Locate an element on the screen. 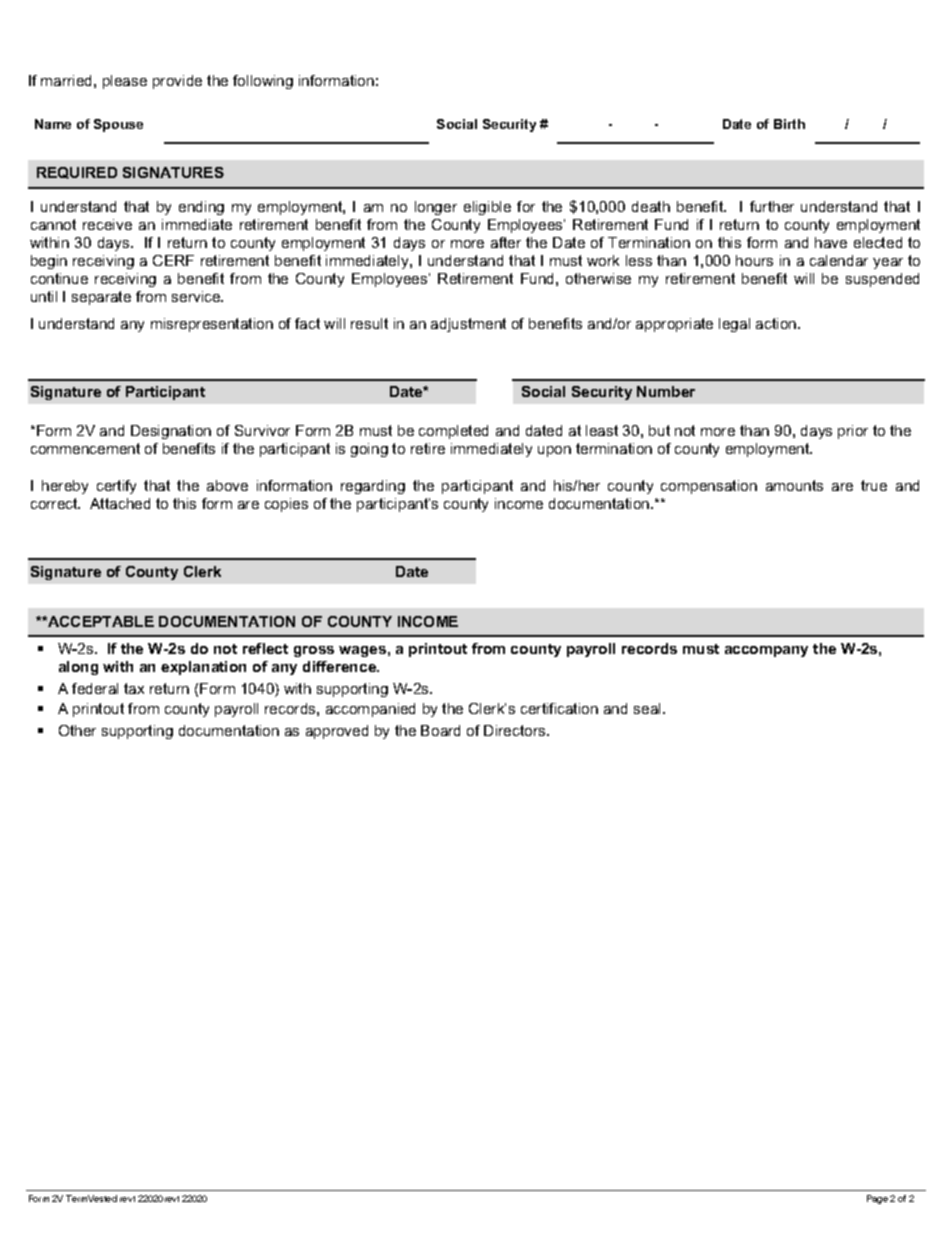  tax is located at coordinates (134, 688).
